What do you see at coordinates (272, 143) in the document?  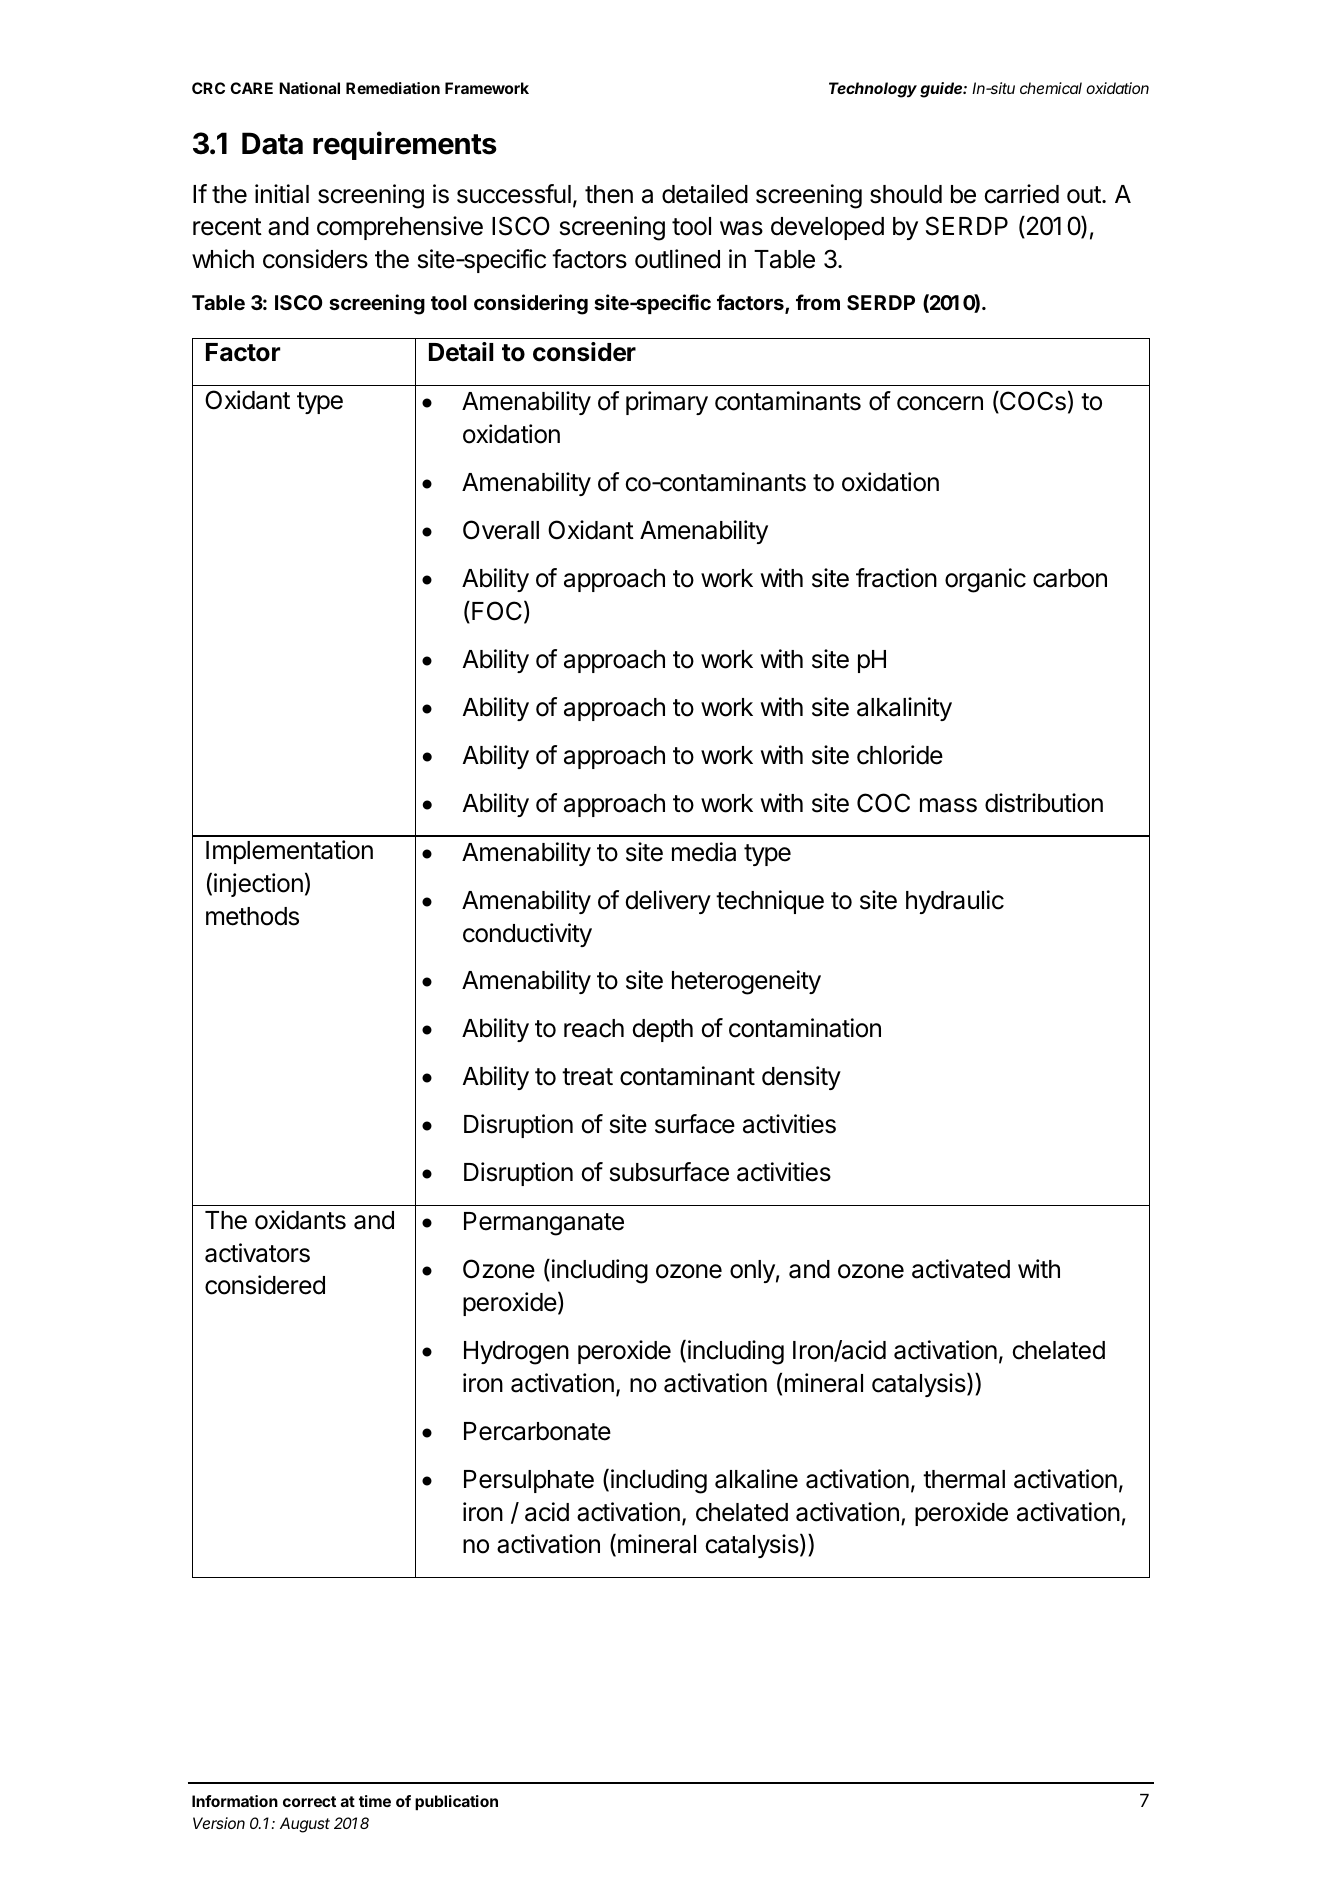 I see `Data` at bounding box center [272, 143].
